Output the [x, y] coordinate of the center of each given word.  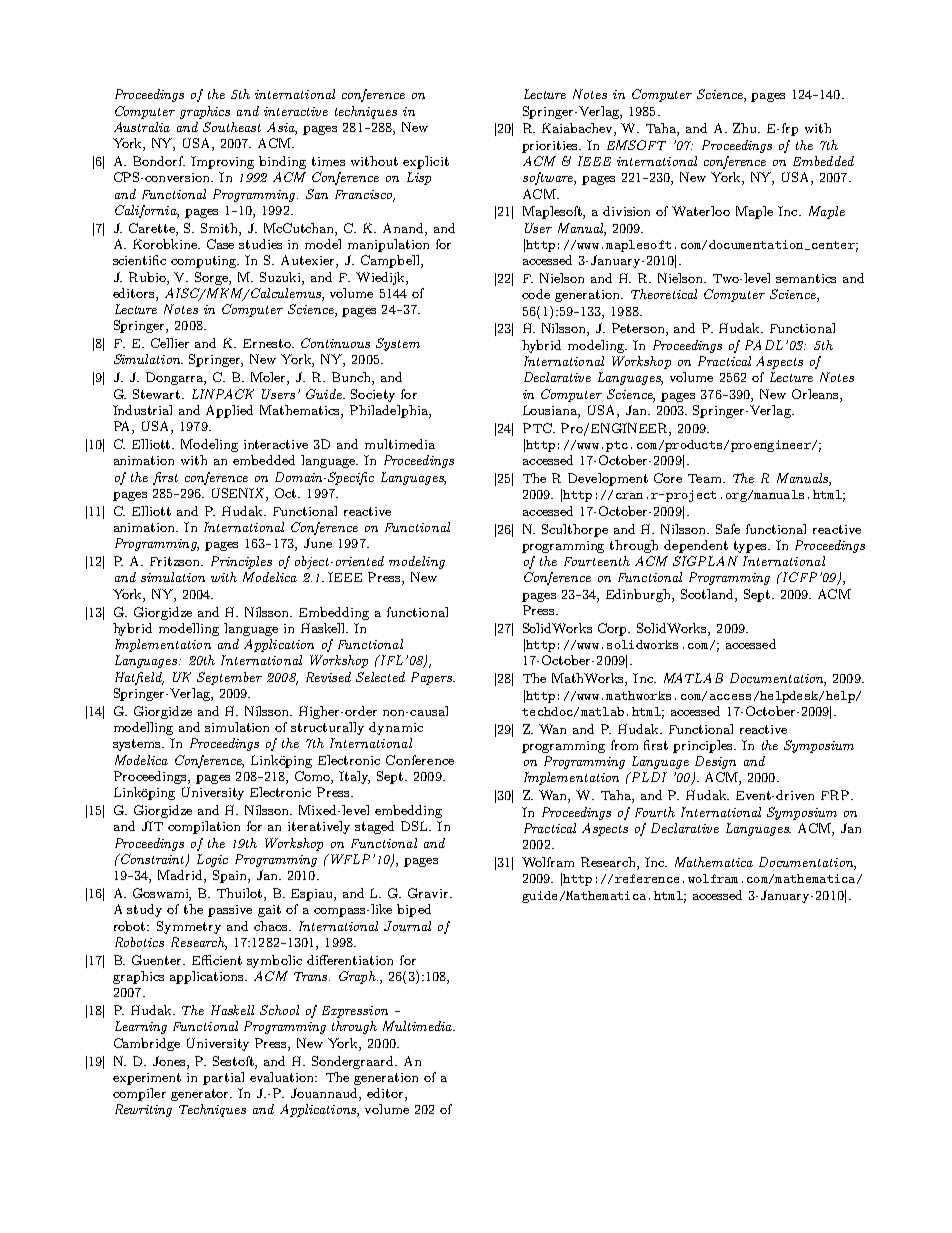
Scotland [708, 594]
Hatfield [139, 678]
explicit [426, 162]
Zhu [746, 128]
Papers [432, 678]
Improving [222, 162]
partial [223, 1078]
